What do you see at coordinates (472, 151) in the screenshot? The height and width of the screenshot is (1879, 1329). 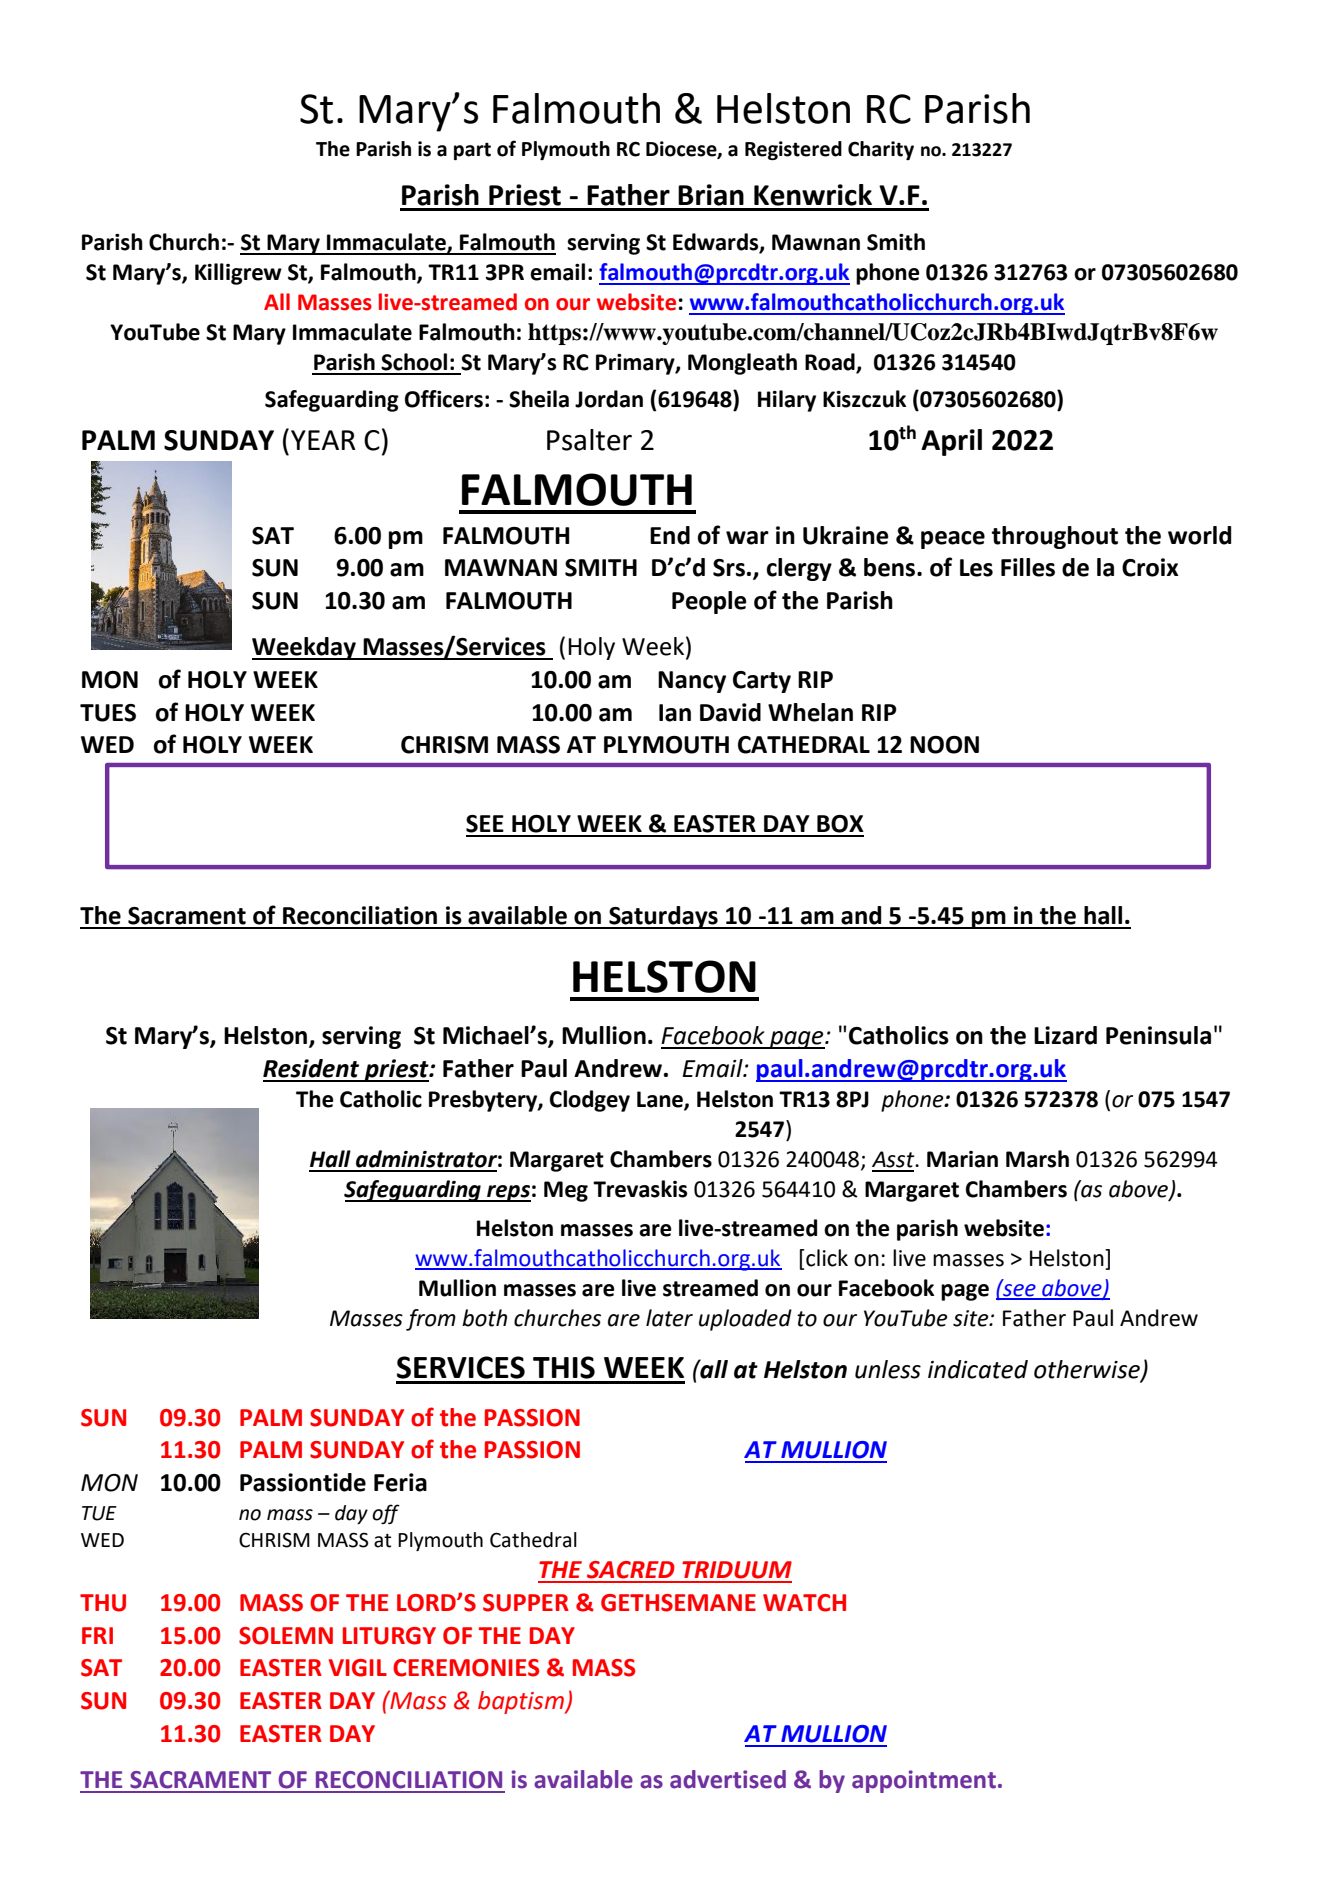 I see `part` at bounding box center [472, 151].
